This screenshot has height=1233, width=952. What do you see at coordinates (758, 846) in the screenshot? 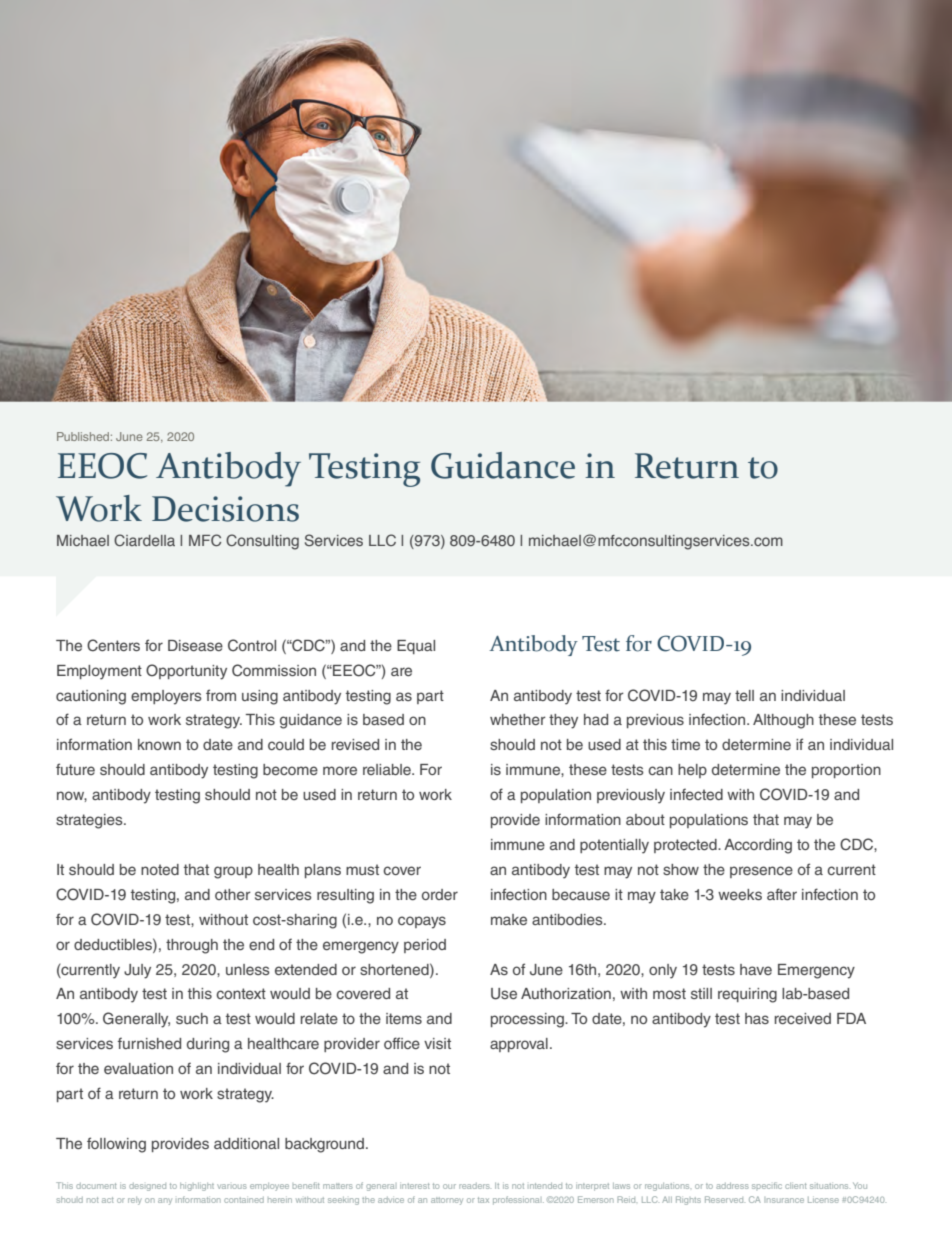
I see `According` at bounding box center [758, 846].
